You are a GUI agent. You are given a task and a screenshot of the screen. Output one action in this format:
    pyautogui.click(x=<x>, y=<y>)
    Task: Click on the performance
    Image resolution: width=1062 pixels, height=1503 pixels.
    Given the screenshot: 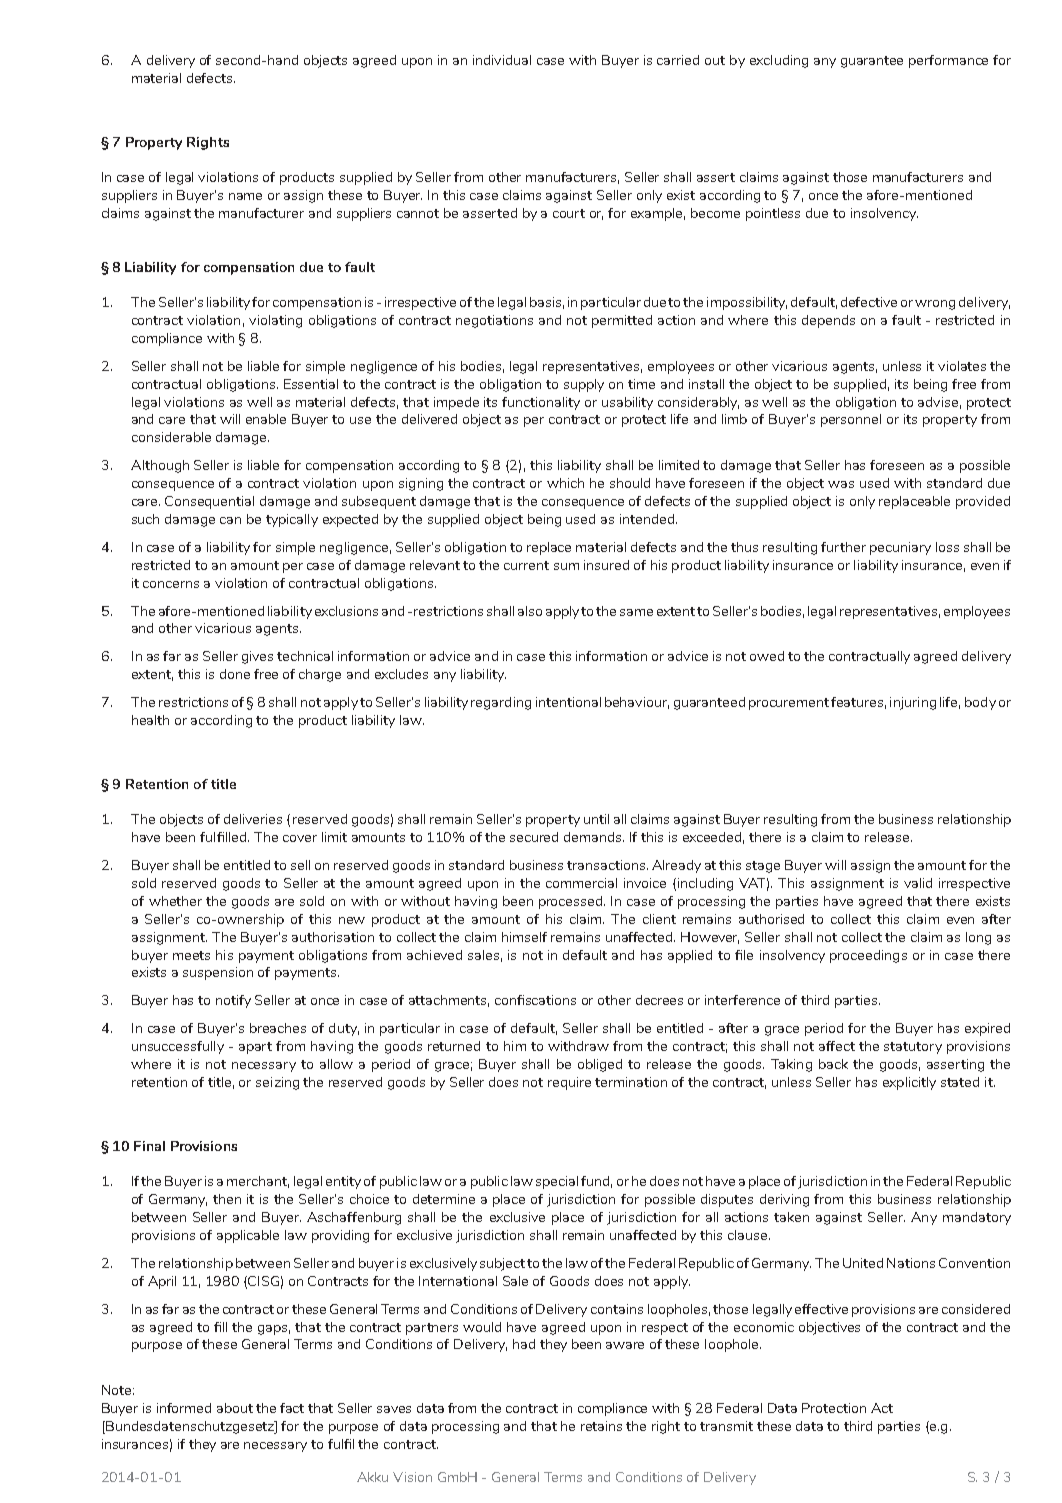 What is the action you would take?
    pyautogui.click(x=948, y=61)
